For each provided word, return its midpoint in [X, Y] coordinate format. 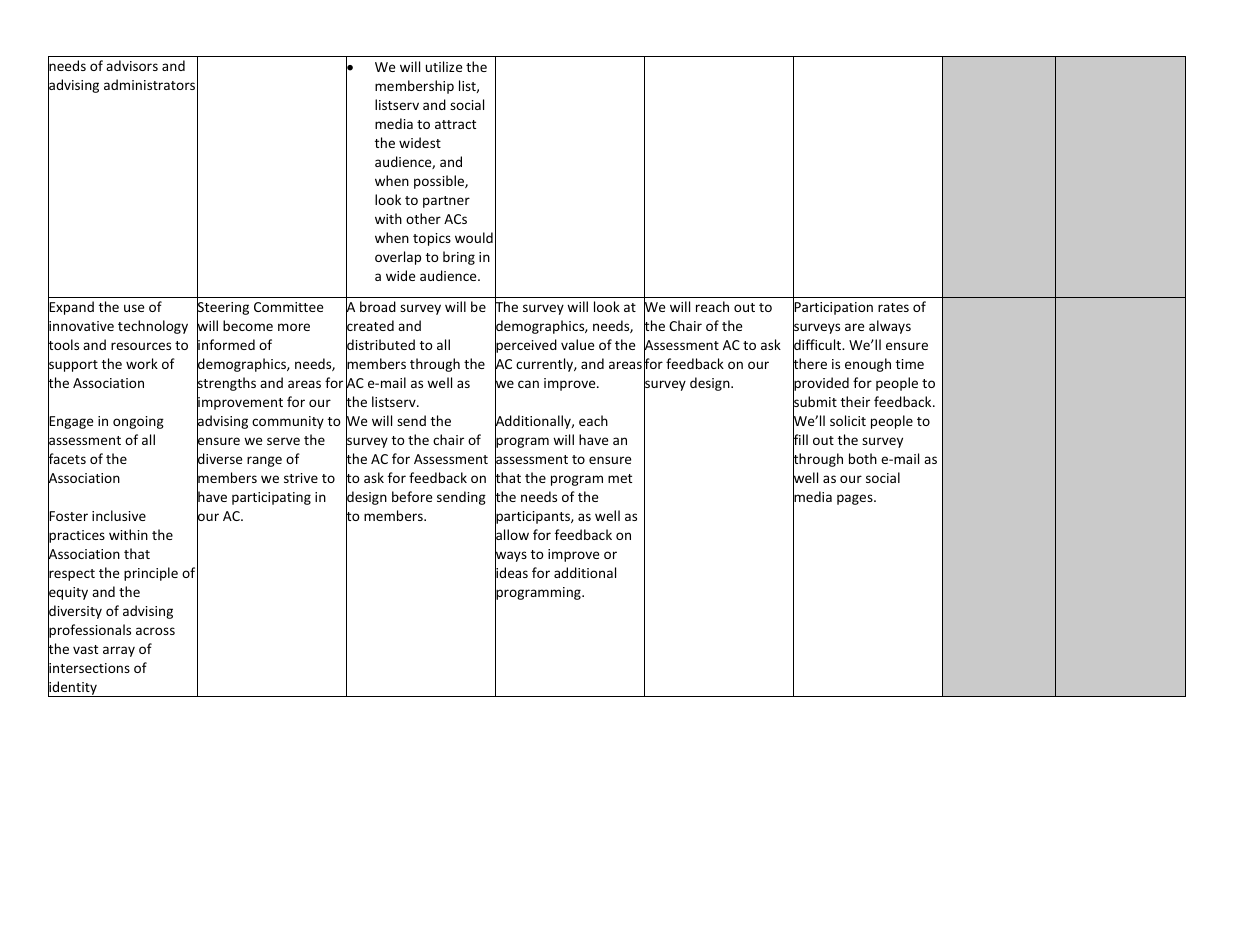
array [119, 651]
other [423, 218]
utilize [444, 66]
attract [455, 124]
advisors [132, 65]
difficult [818, 345]
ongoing [138, 422]
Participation [833, 309]
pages [856, 499]
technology [153, 327]
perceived [526, 346]
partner [446, 202]
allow [512, 535]
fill [800, 440]
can [528, 384]
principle [151, 574]
